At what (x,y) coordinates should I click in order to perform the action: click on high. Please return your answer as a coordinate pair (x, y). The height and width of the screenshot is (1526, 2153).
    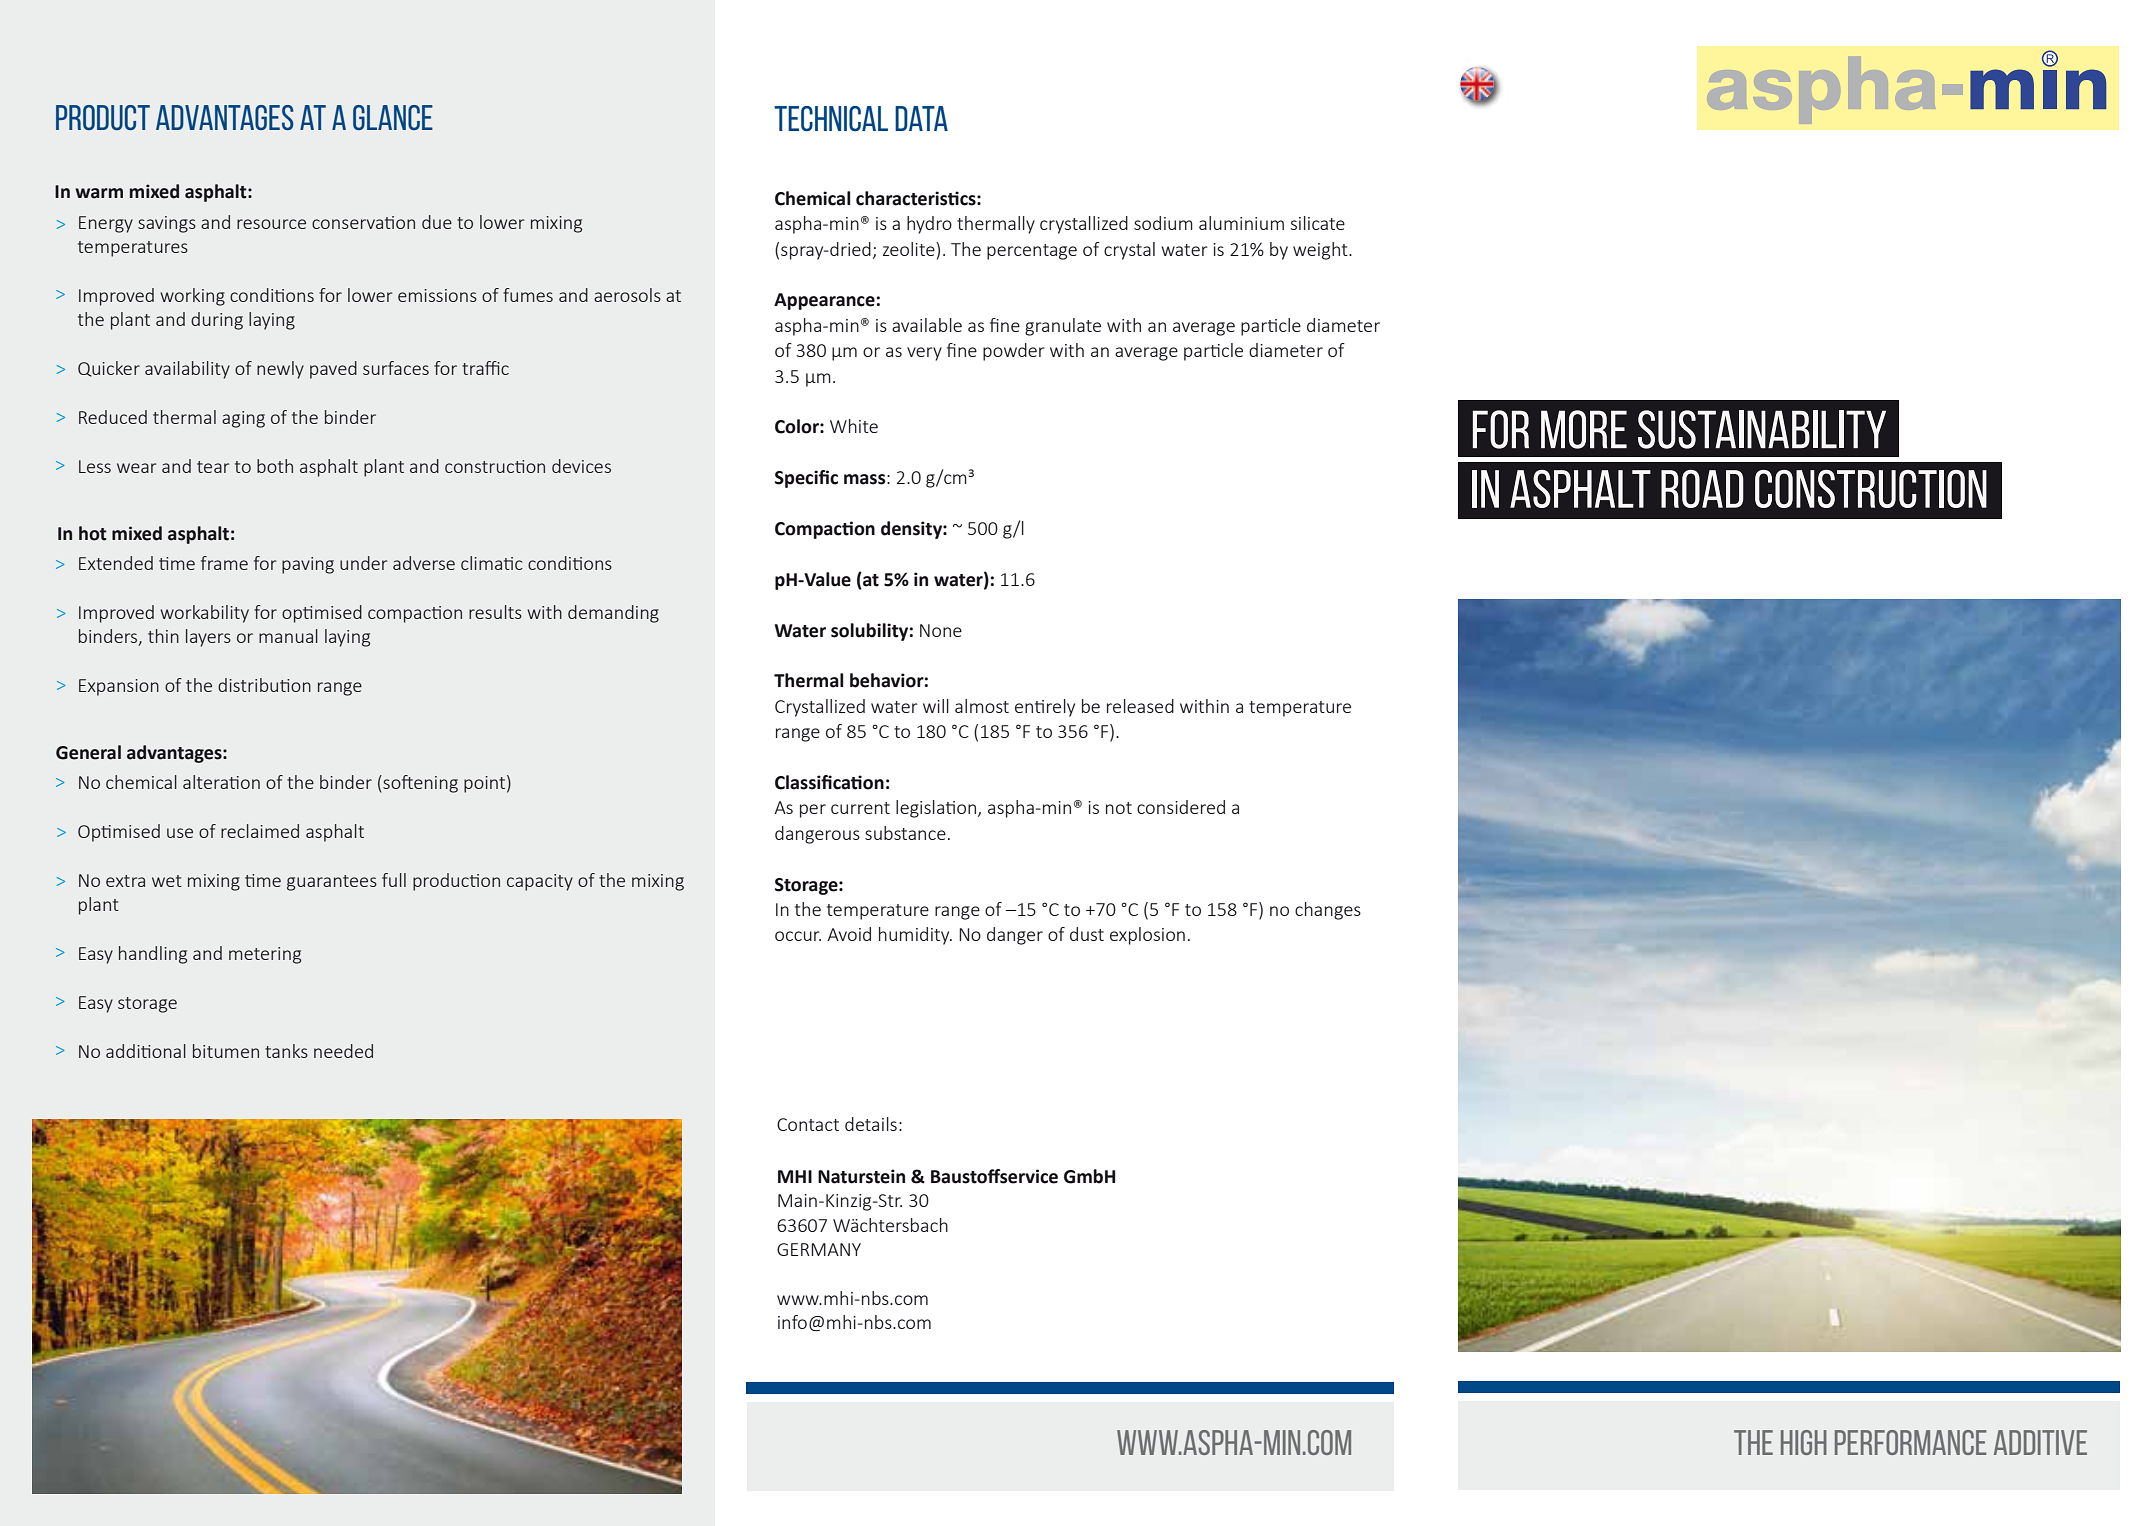
    Looking at the image, I should click on (1804, 1442).
